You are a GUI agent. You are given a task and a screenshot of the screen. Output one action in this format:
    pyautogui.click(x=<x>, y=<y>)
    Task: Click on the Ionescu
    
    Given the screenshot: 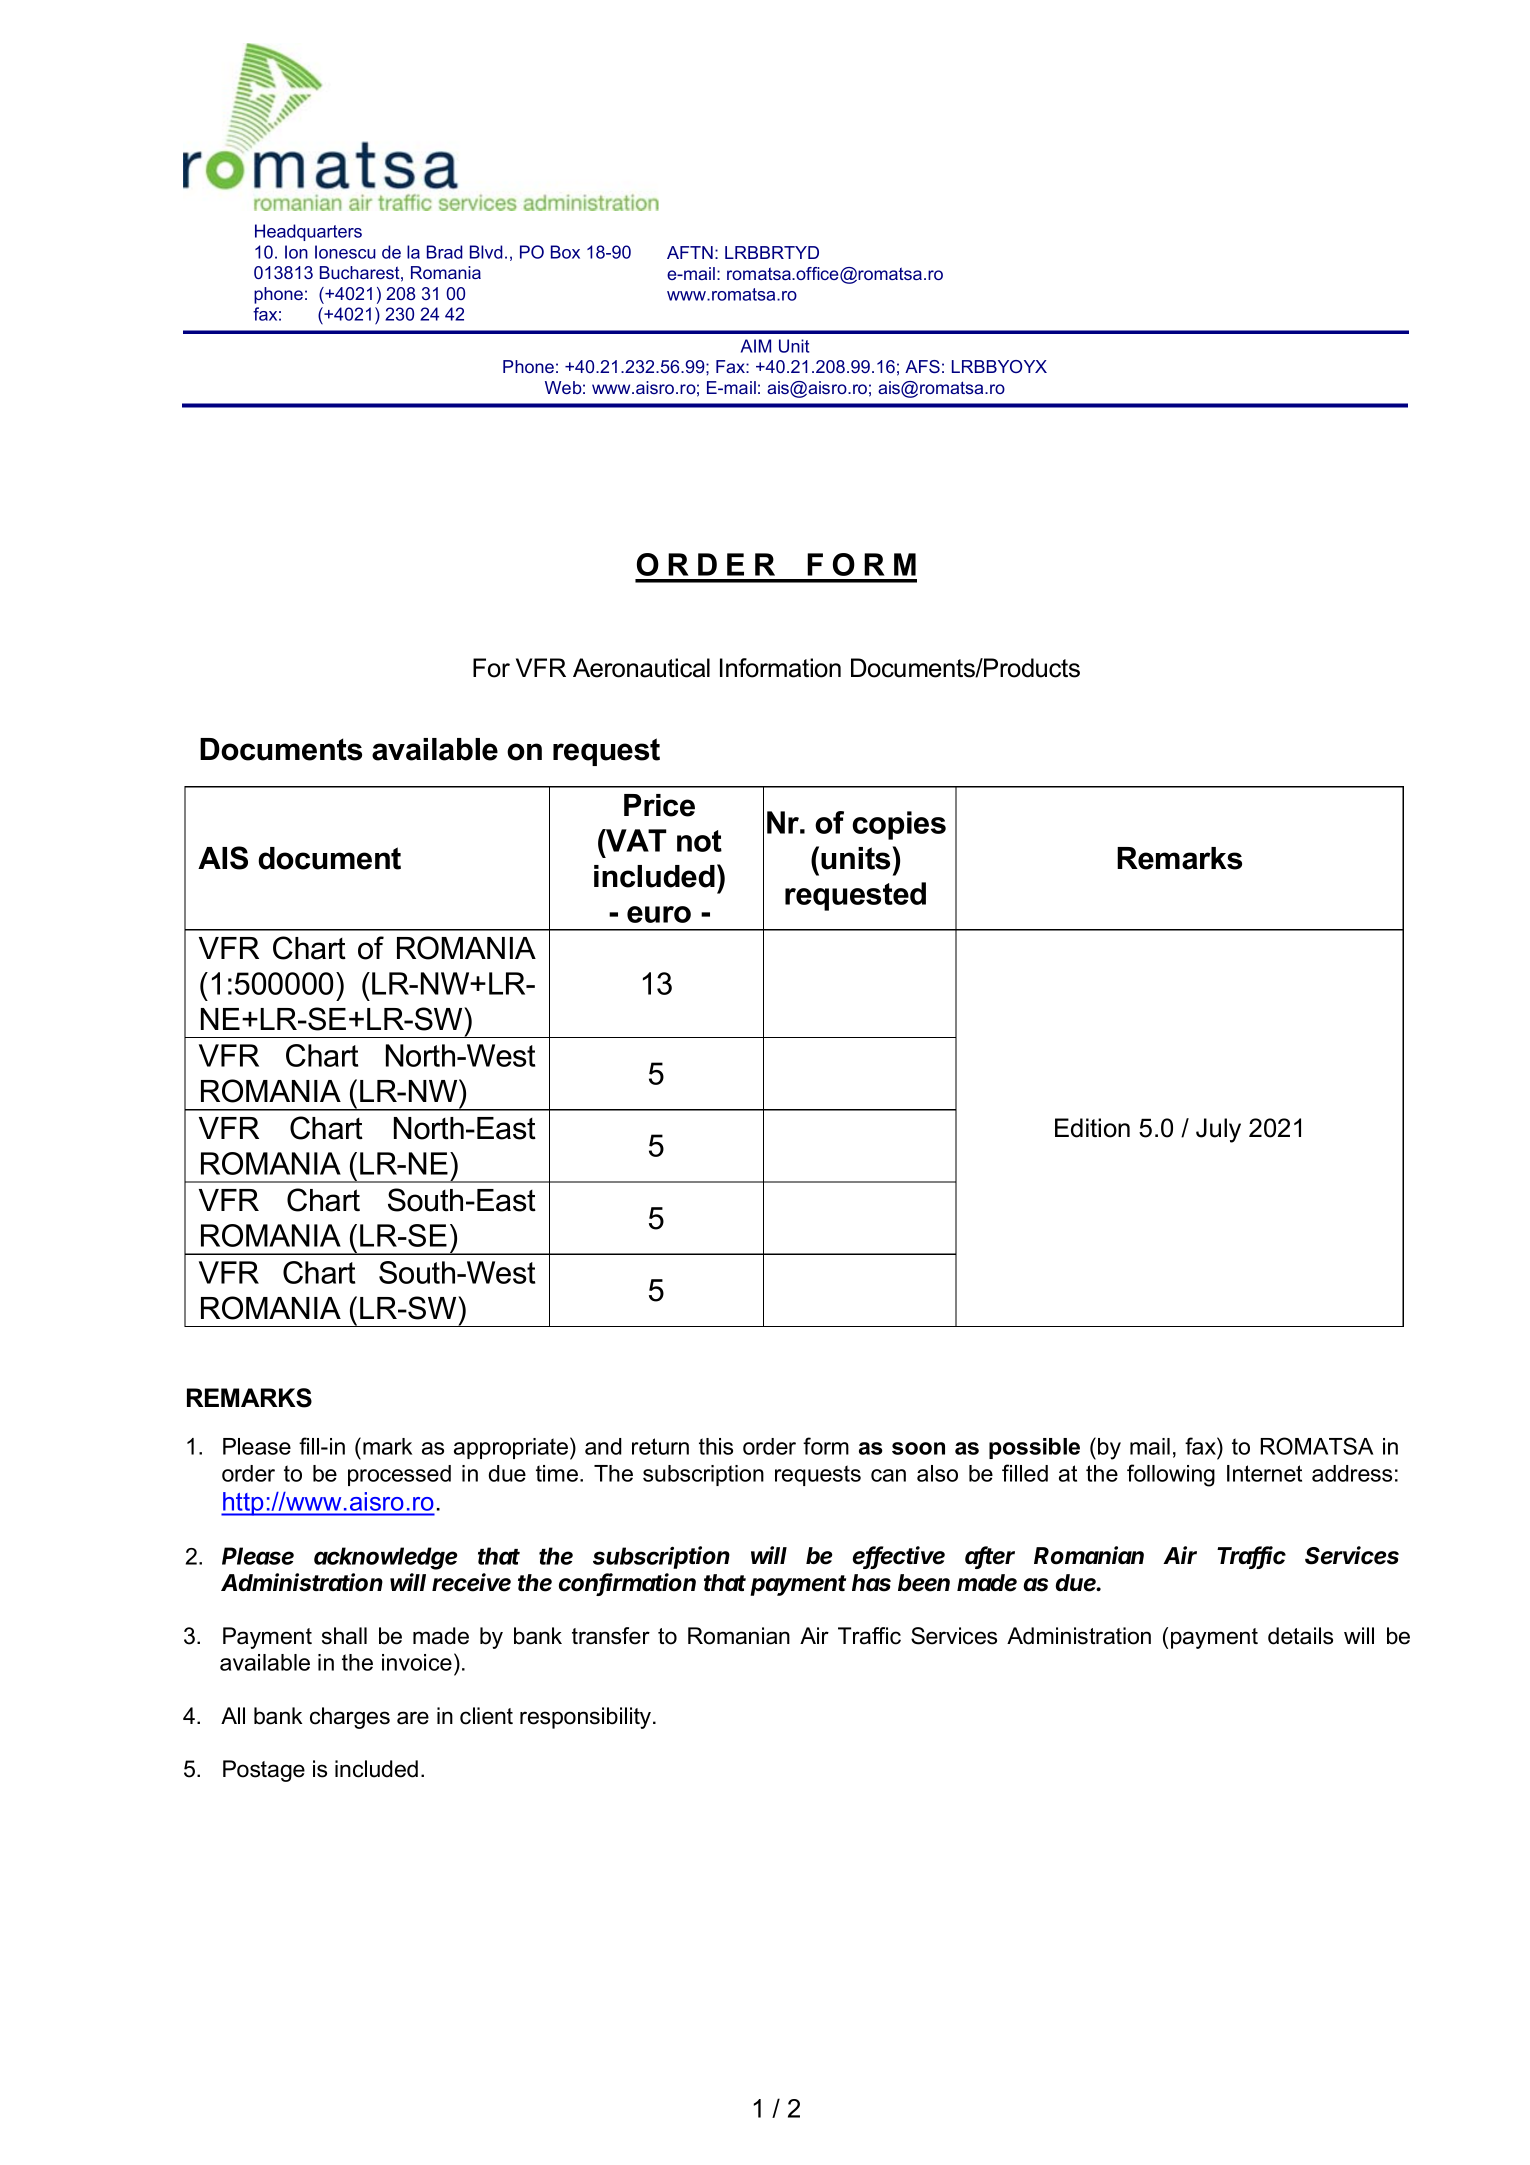 What is the action you would take?
    pyautogui.click(x=345, y=252)
